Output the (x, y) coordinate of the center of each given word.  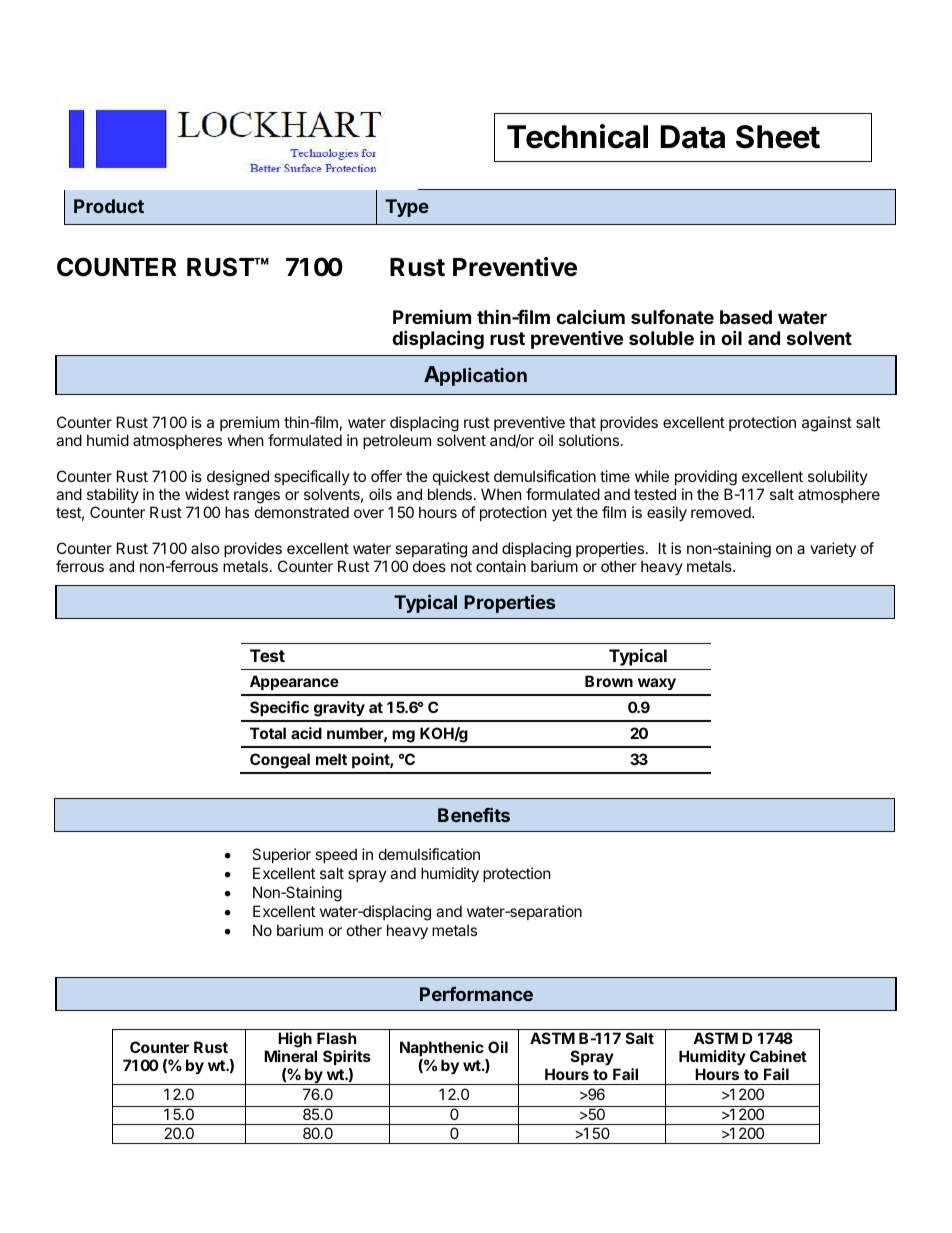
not (461, 566)
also (205, 548)
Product (109, 206)
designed (238, 478)
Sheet (778, 137)
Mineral (290, 1056)
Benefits (474, 814)
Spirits (347, 1057)
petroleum (397, 441)
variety (833, 549)
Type (407, 208)
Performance (476, 994)
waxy (657, 684)
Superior (281, 855)
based (746, 317)
